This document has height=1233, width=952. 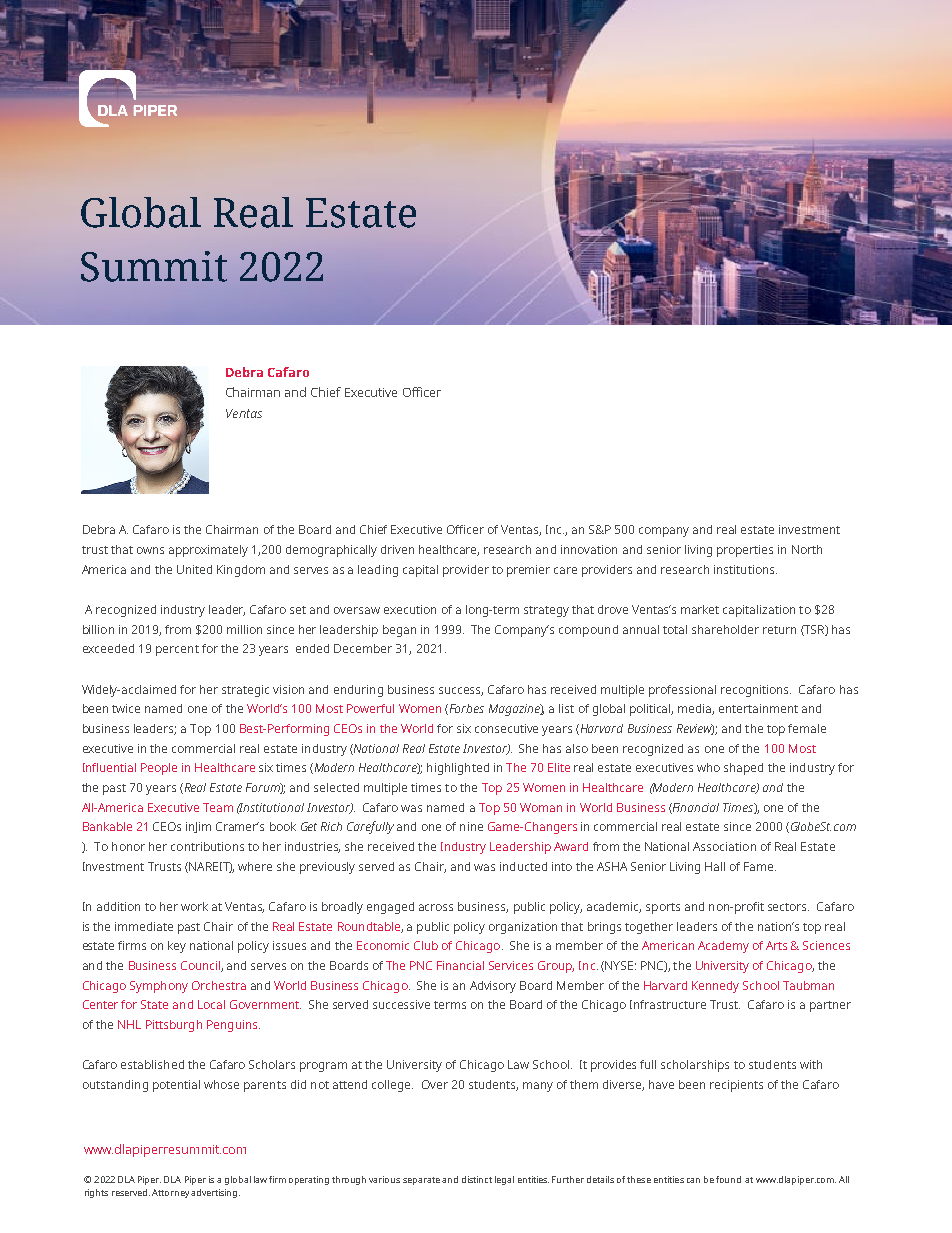 What do you see at coordinates (715, 987) in the document?
I see `Kennedy` at bounding box center [715, 987].
